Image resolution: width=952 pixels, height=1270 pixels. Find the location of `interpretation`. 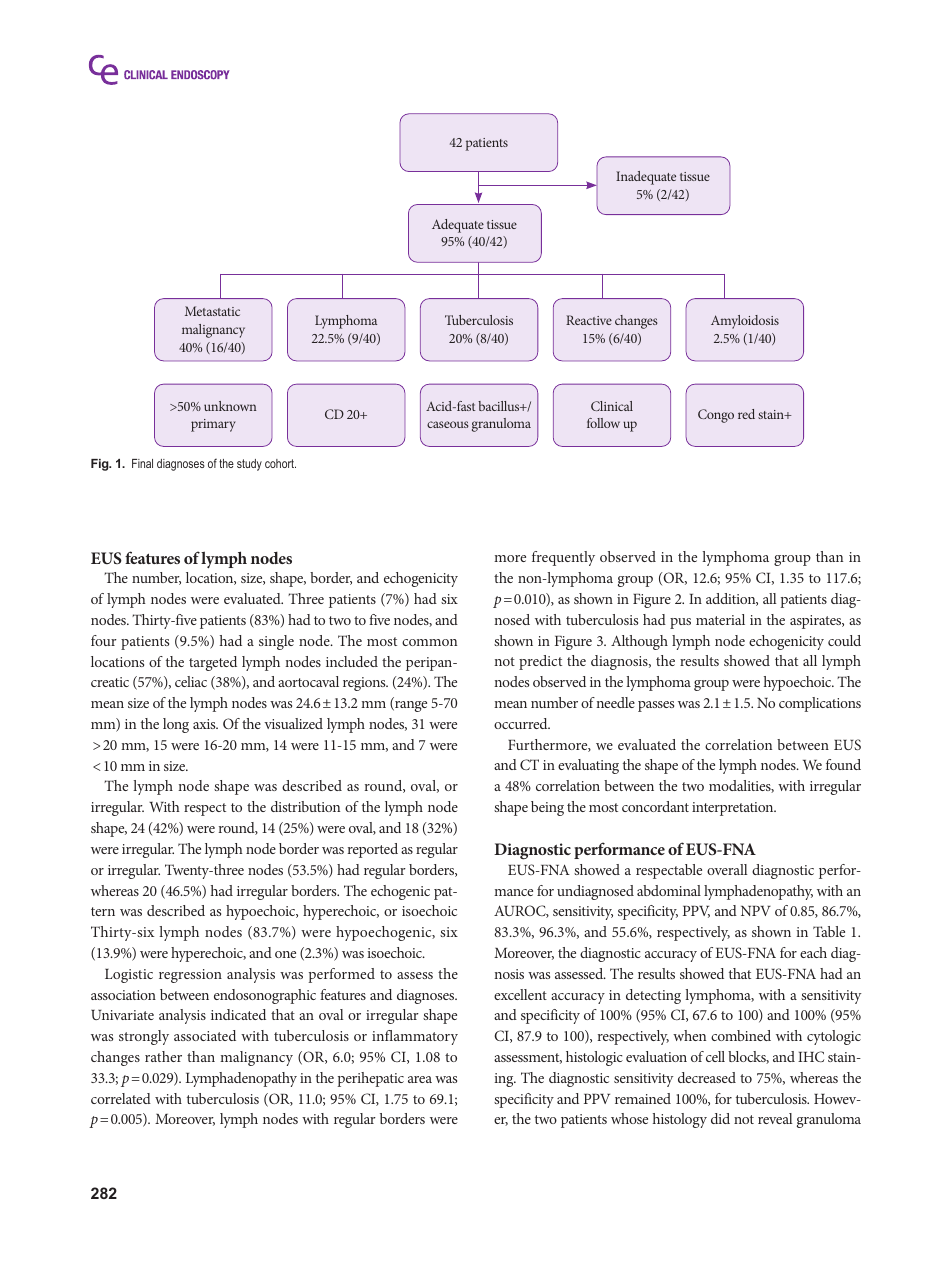

interpretation is located at coordinates (734, 809).
